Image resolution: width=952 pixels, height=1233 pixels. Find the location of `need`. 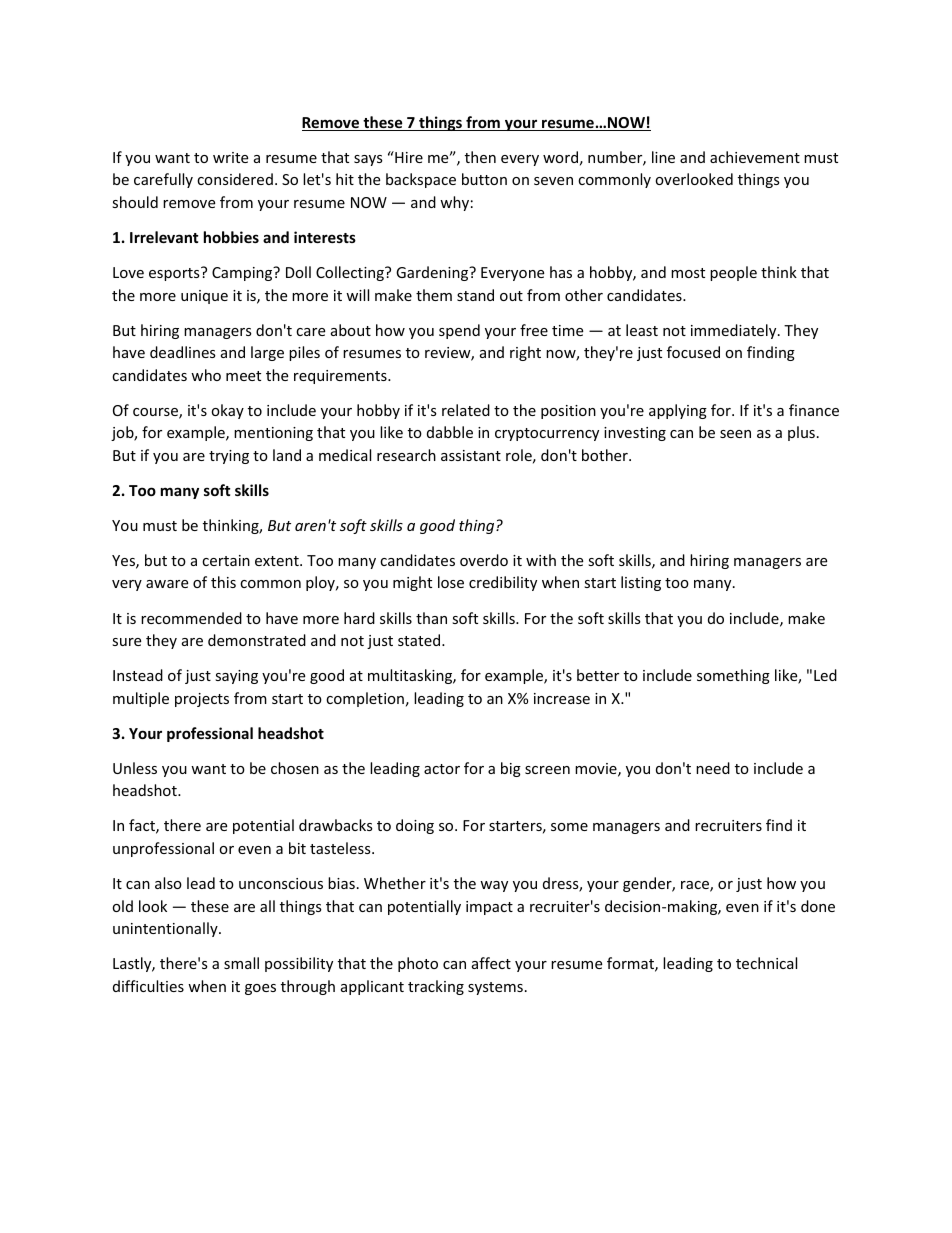

need is located at coordinates (713, 768).
